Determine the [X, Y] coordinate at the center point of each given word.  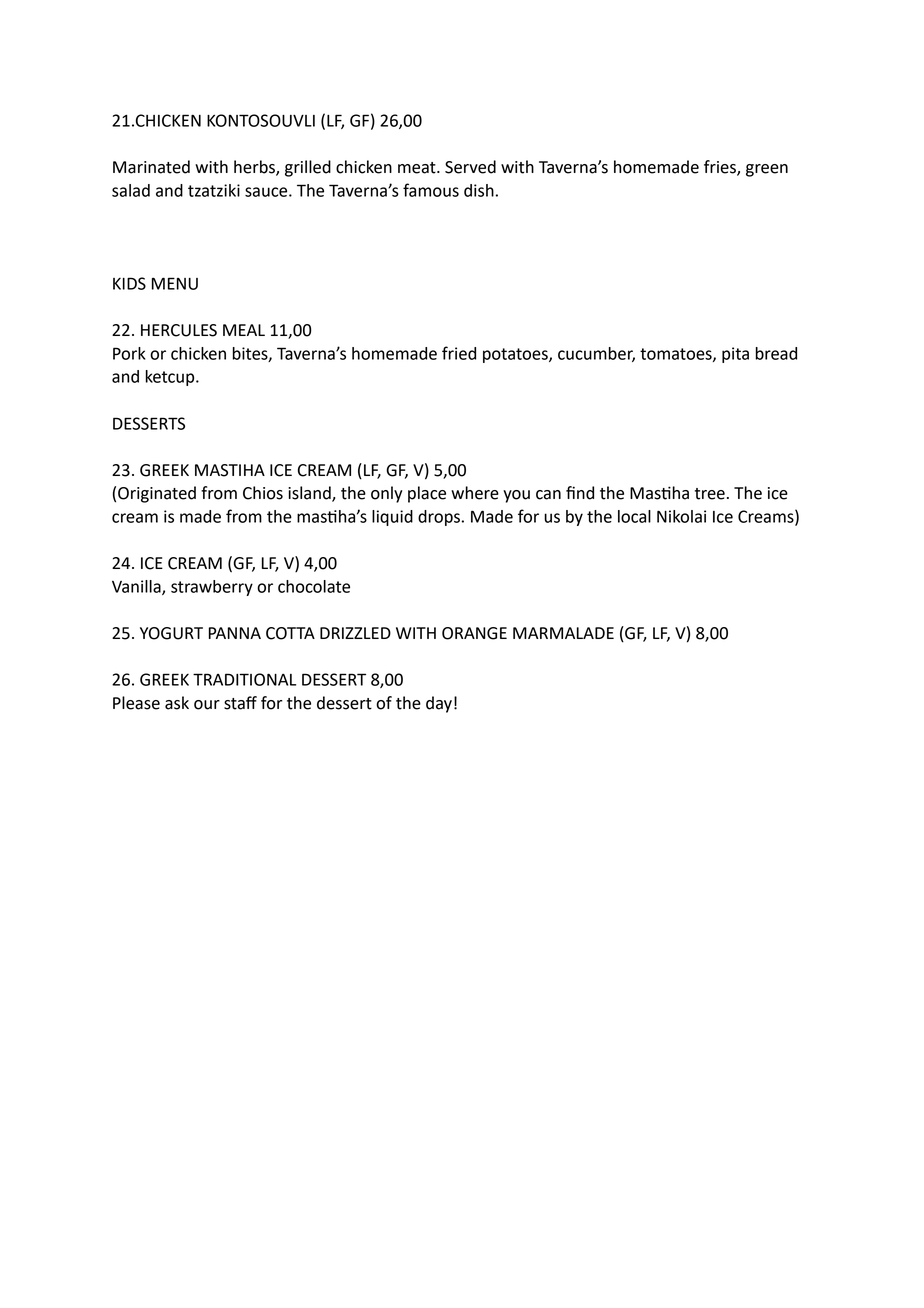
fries [721, 168]
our [207, 705]
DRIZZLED [355, 633]
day [439, 704]
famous [431, 190]
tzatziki [214, 190]
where [475, 493]
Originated [157, 494]
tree [710, 494]
